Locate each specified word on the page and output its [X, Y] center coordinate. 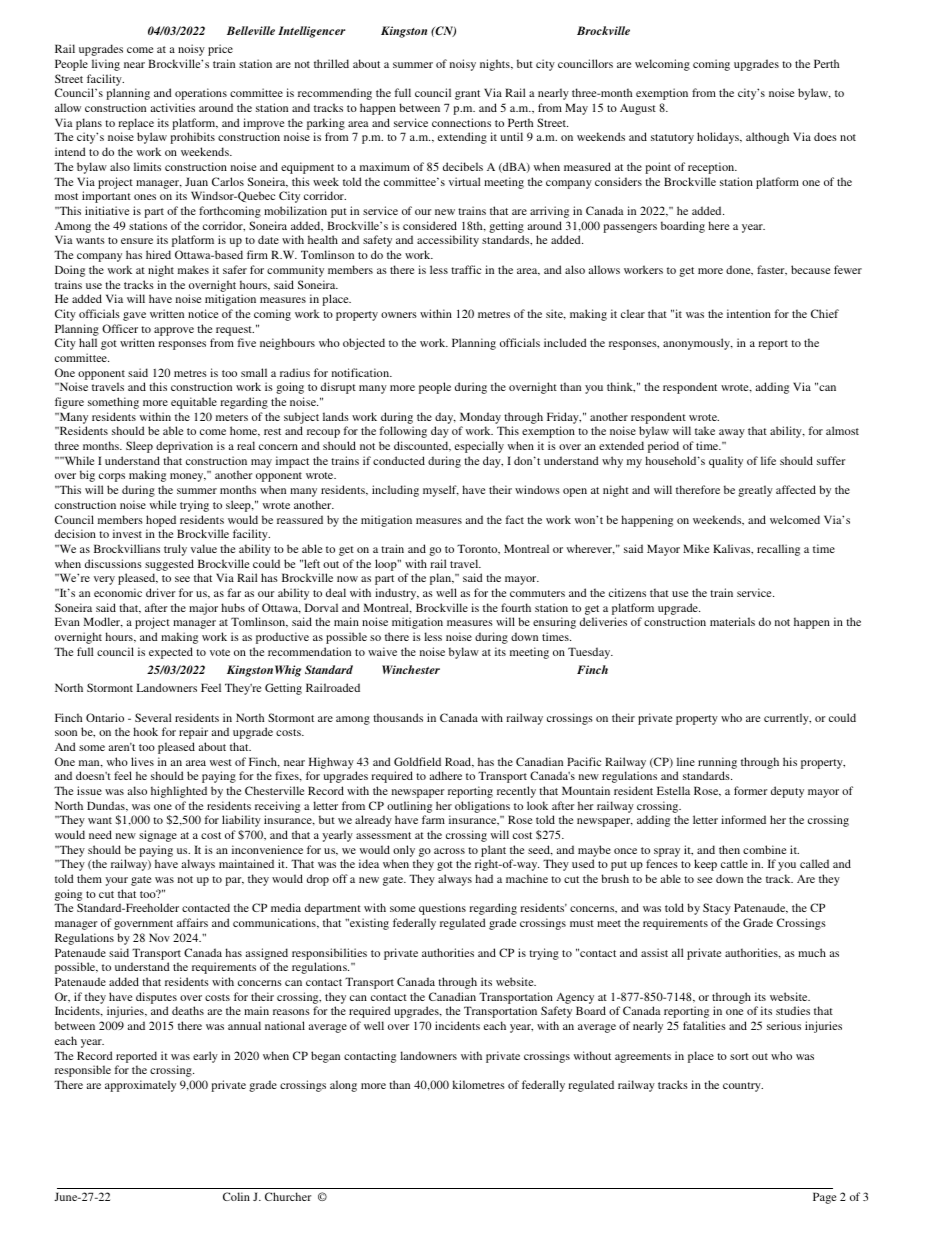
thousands [398, 717]
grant [467, 95]
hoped [161, 521]
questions [442, 909]
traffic [466, 269]
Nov [159, 937]
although [767, 138]
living [106, 65]
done [739, 270]
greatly [755, 491]
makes [193, 269]
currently [787, 719]
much [812, 952]
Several [153, 717]
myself [441, 491]
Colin [236, 1196]
